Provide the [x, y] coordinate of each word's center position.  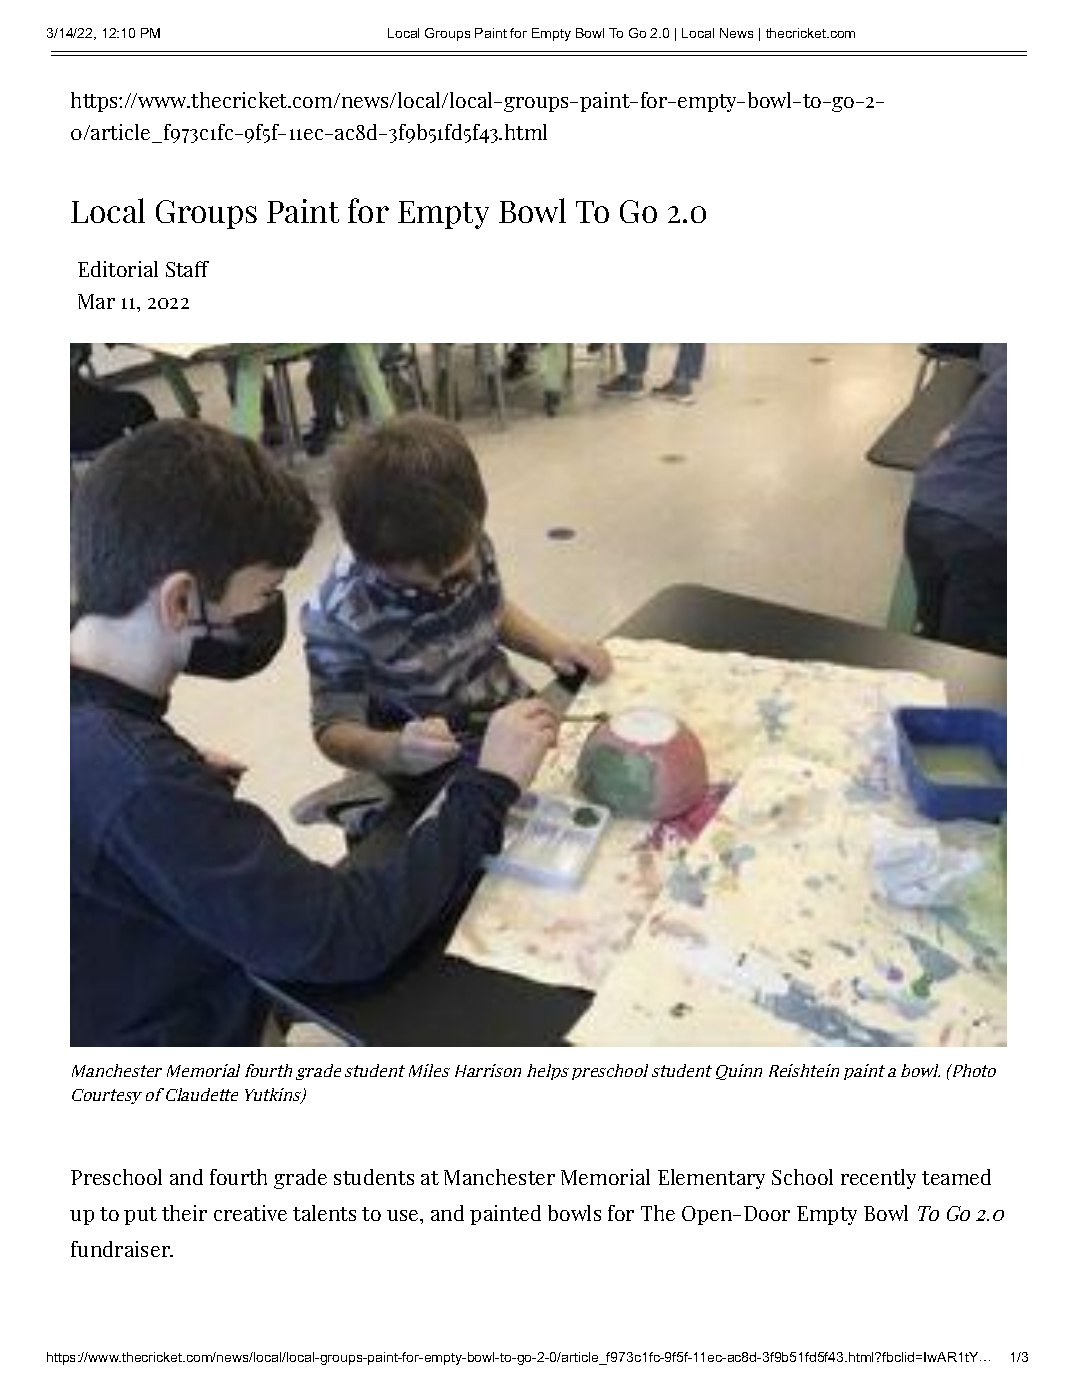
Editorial [118, 269]
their [184, 1213]
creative [250, 1213]
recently [878, 1179]
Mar [96, 301]
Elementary [711, 1179]
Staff [187, 269]
